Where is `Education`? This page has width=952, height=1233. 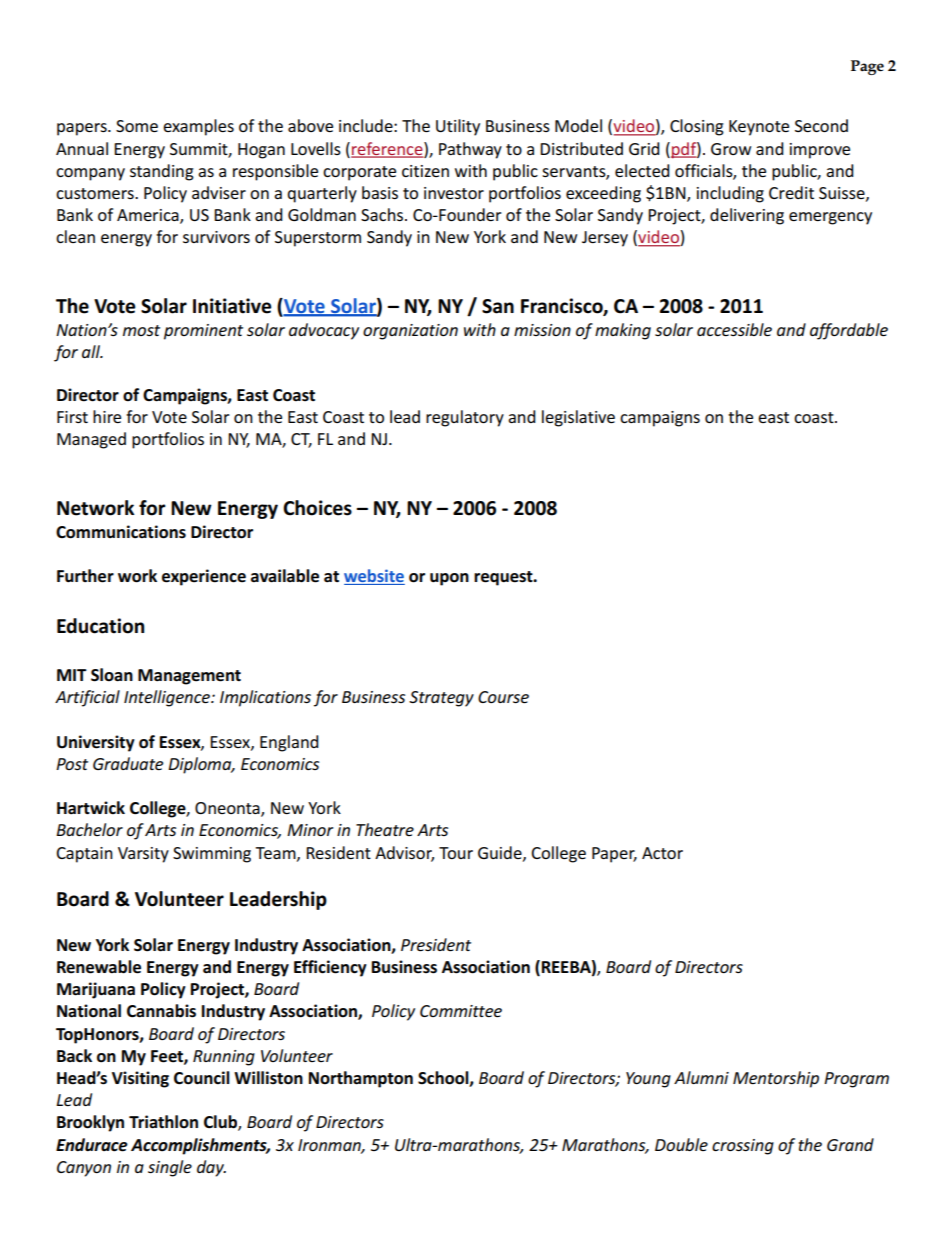 Education is located at coordinates (100, 626).
